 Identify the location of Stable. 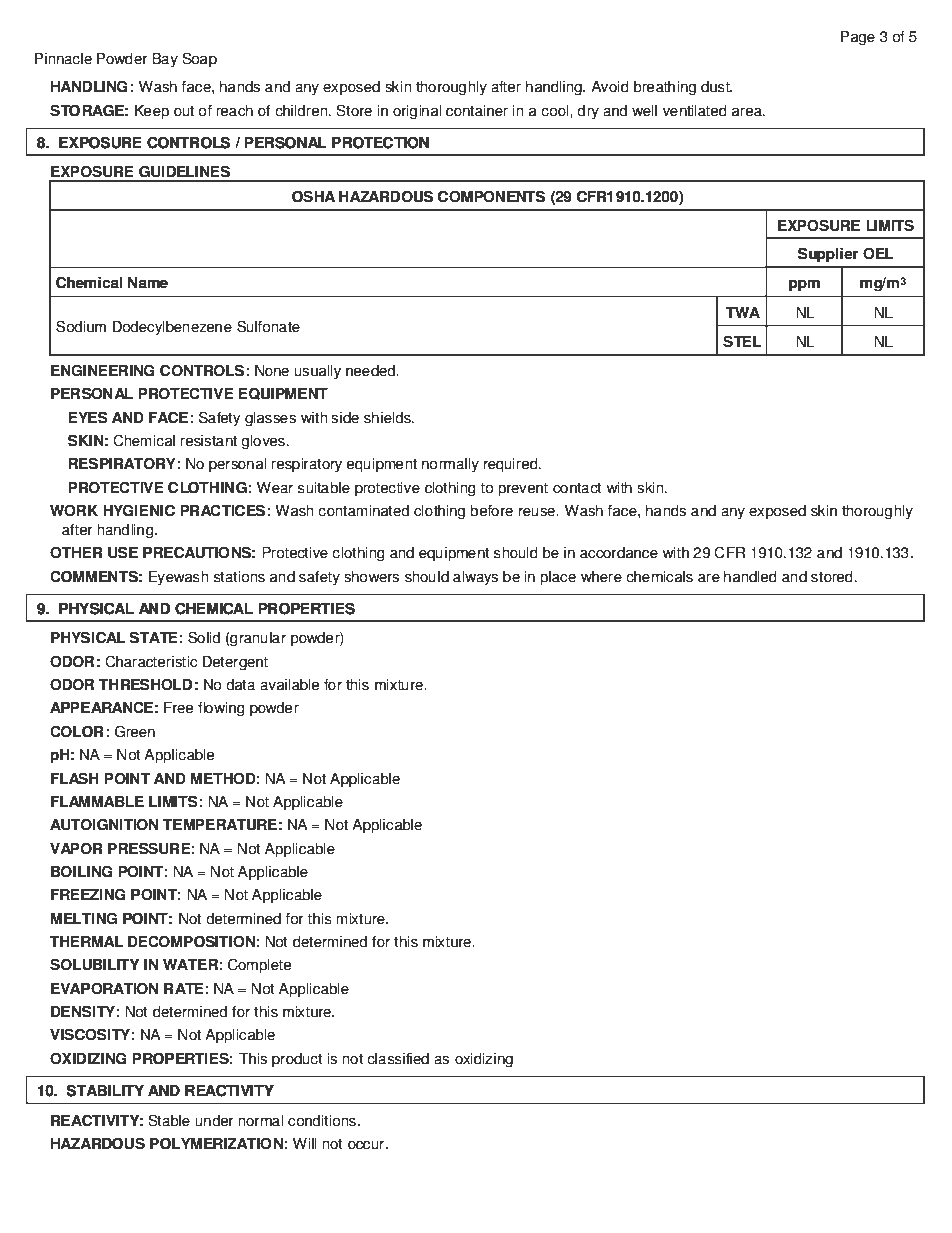
(169, 1120).
